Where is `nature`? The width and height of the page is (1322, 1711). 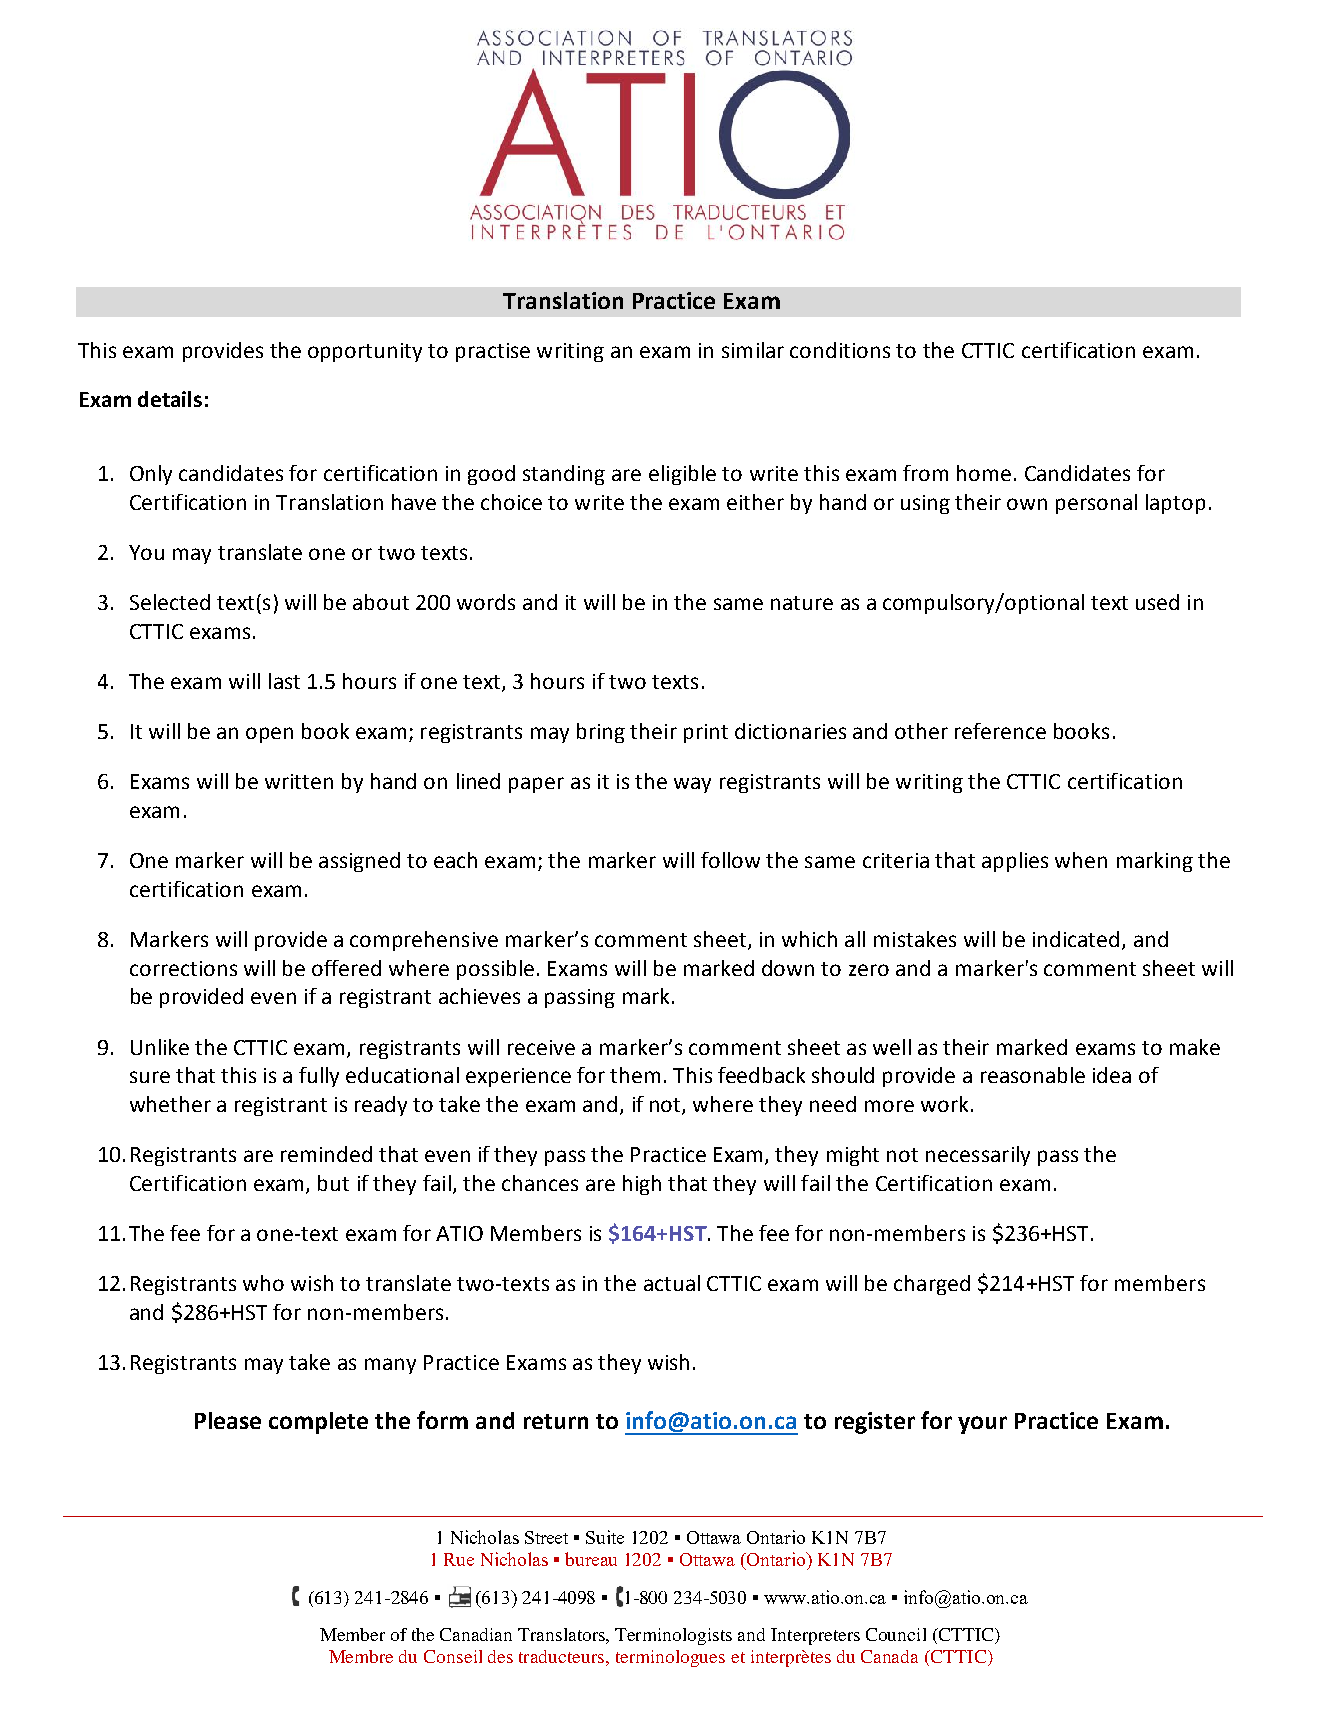 nature is located at coordinates (802, 603).
